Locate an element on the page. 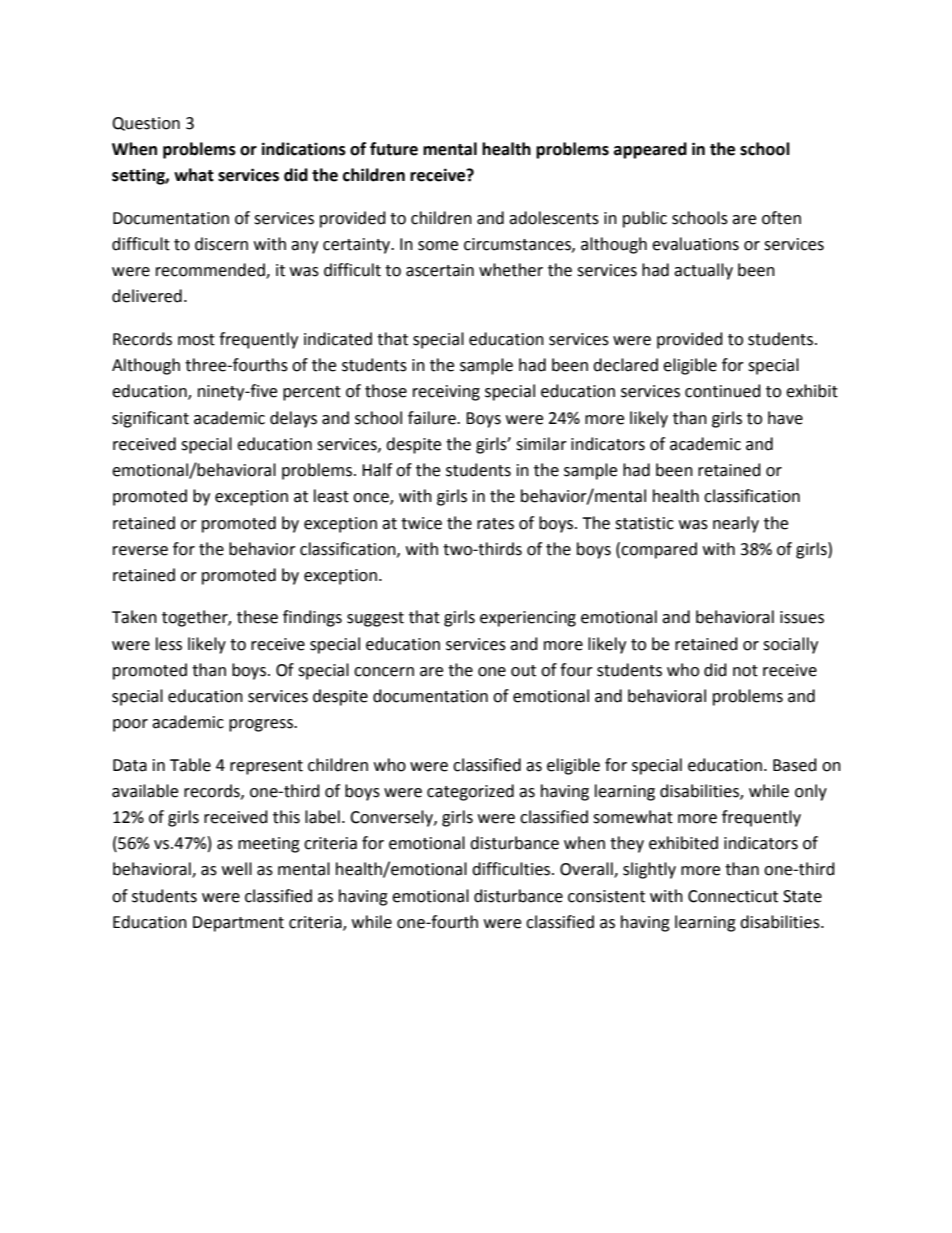 This page has width=952, height=1233. appeared is located at coordinates (650, 150).
